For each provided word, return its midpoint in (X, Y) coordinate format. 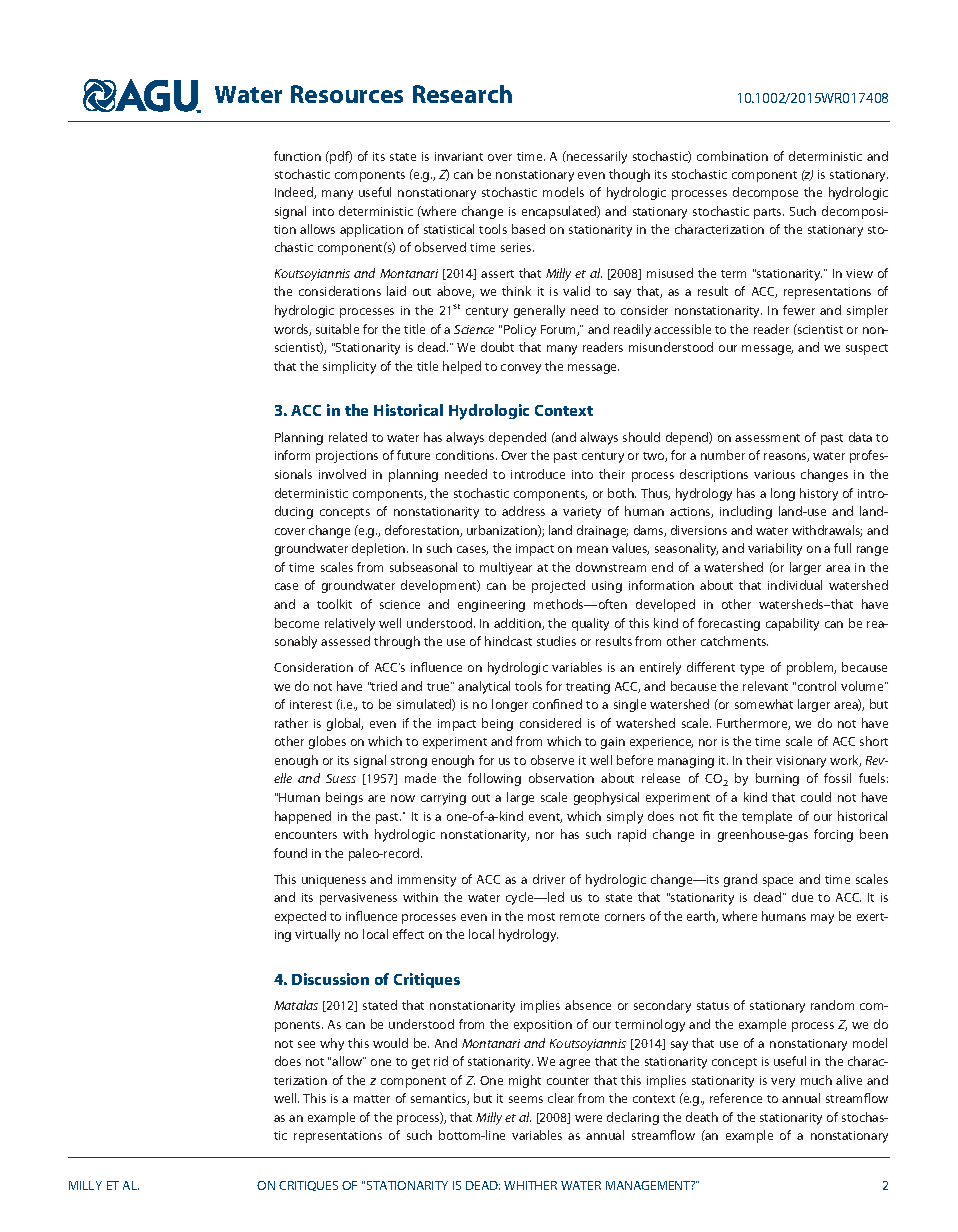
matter (372, 1099)
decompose (765, 193)
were (588, 1118)
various (774, 474)
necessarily (596, 157)
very (783, 1083)
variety (582, 513)
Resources (347, 94)
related (348, 437)
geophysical (606, 798)
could (816, 797)
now (403, 798)
